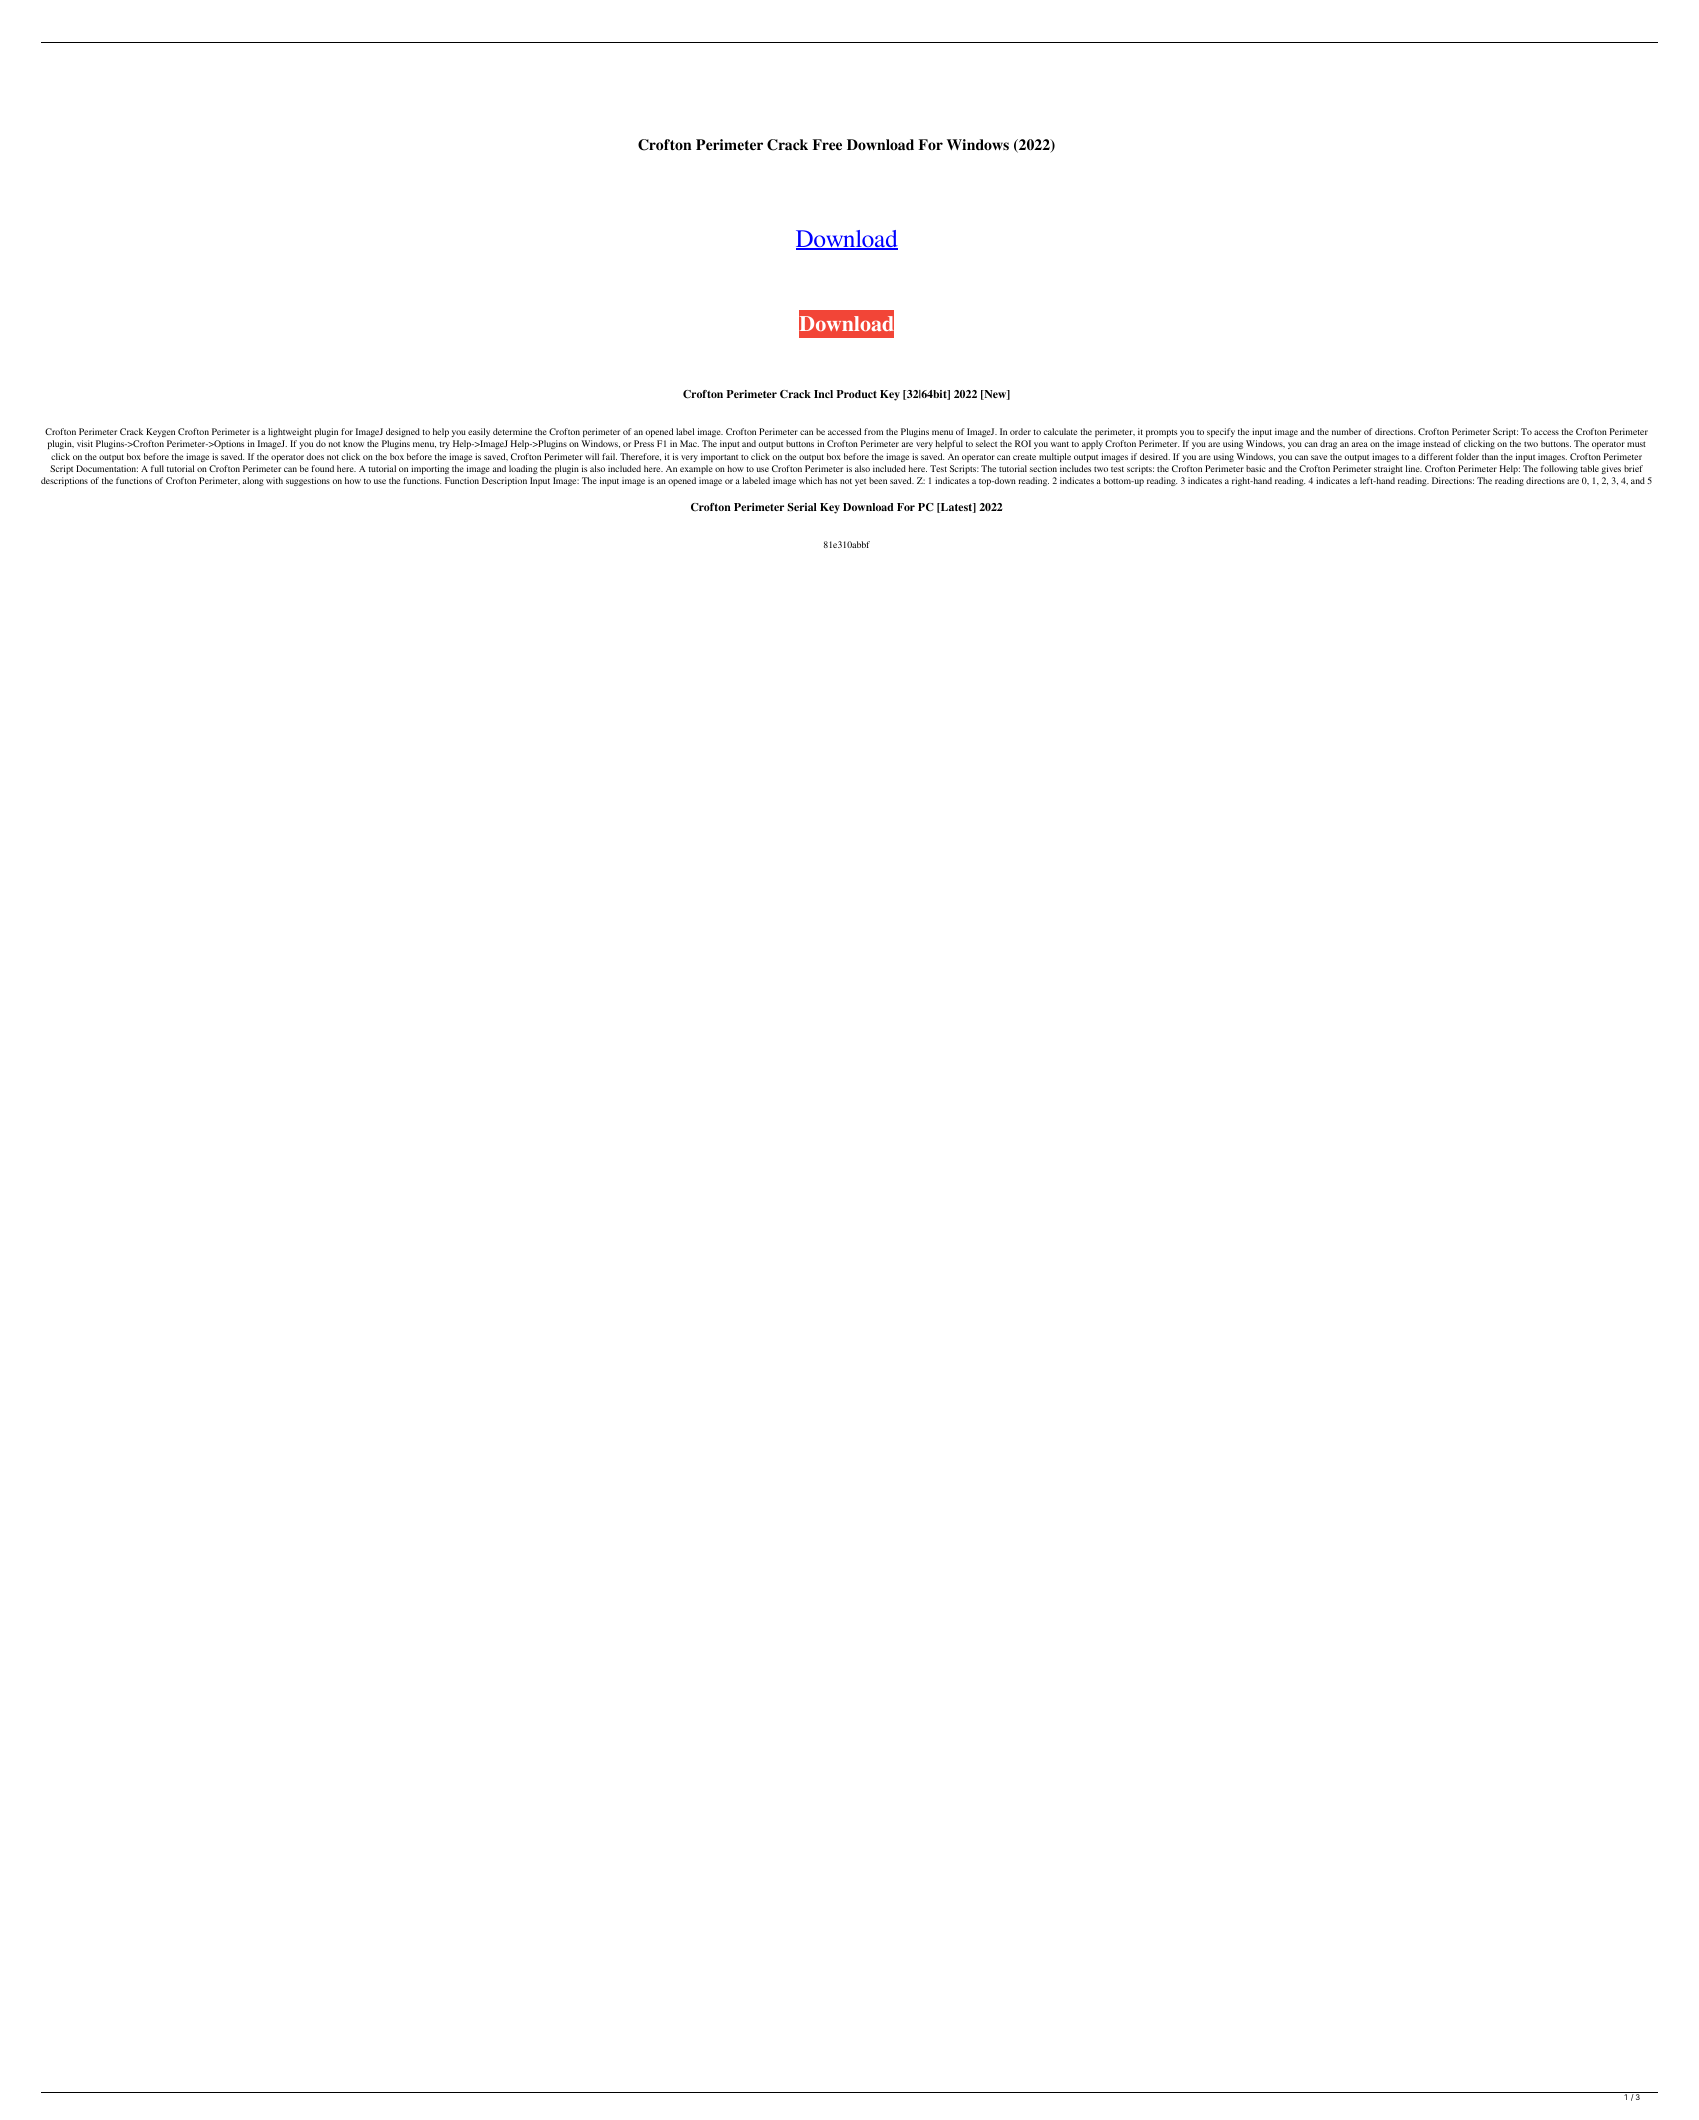 The height and width of the page is (2120, 1699). What do you see at coordinates (253, 481) in the page?
I see `along` at bounding box center [253, 481].
